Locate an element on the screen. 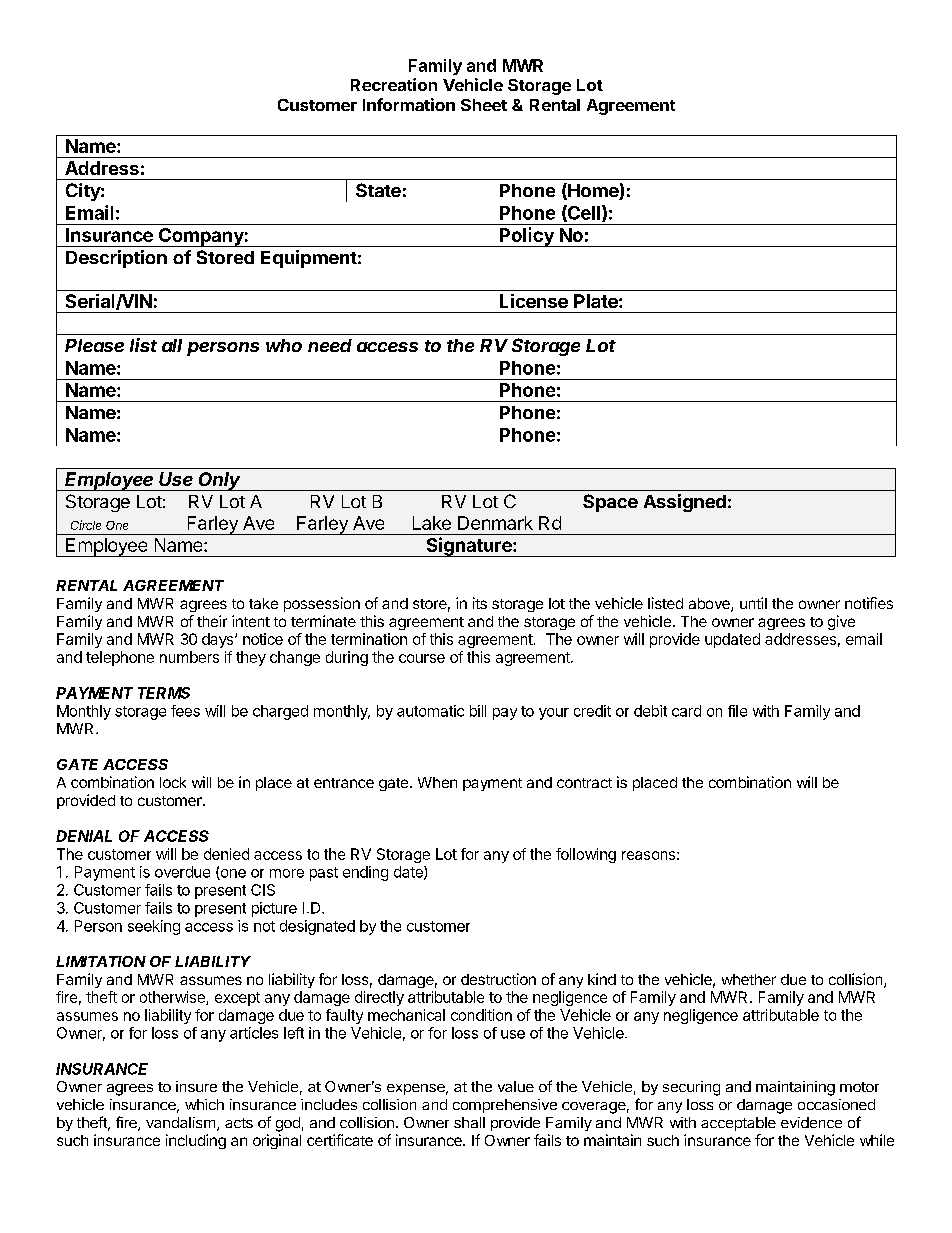 The width and height of the screenshot is (952, 1233). their is located at coordinates (212, 621).
